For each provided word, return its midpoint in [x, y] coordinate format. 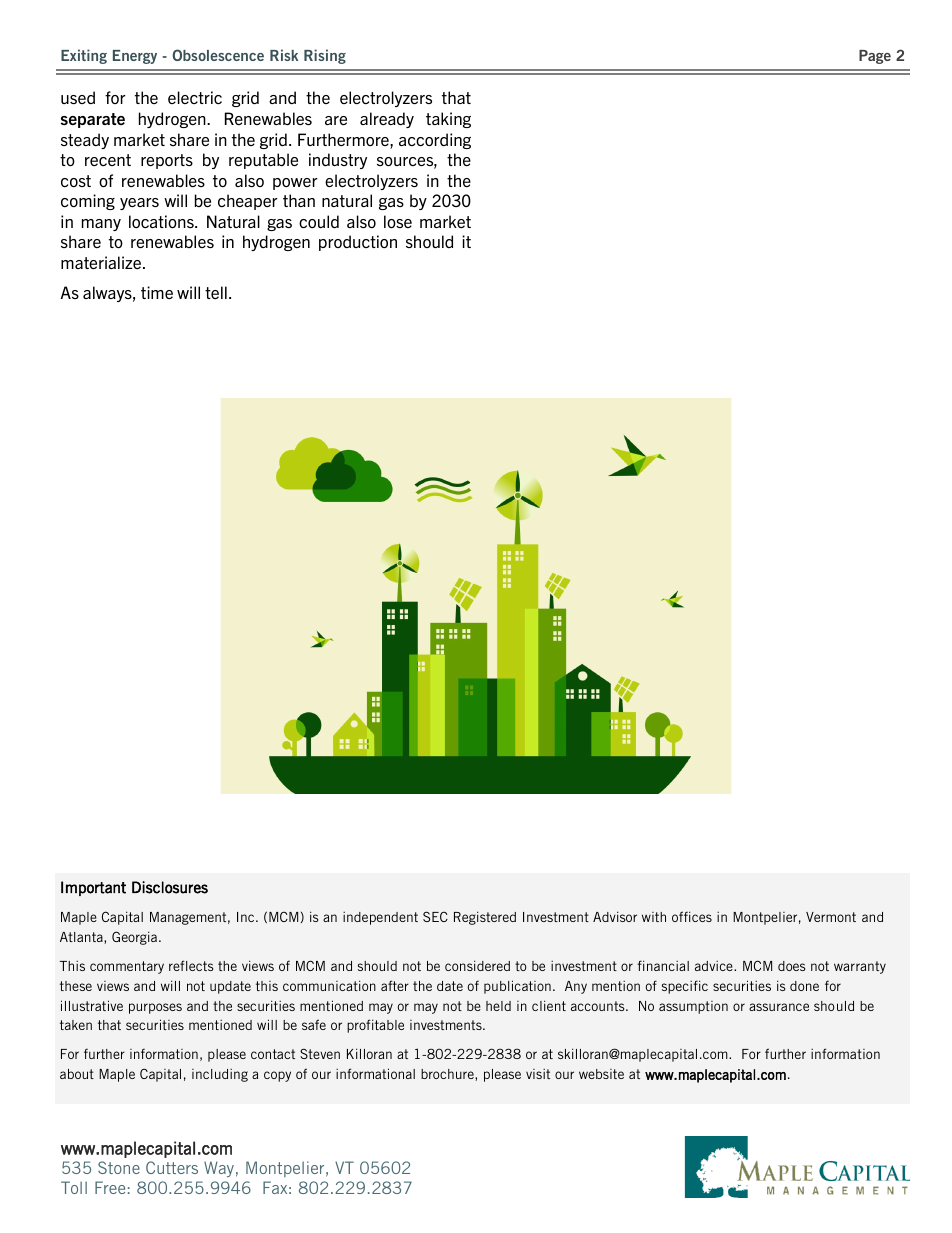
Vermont [831, 917]
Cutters [172, 1167]
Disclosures [170, 887]
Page [875, 57]
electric [195, 97]
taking [448, 120]
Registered [485, 918]
